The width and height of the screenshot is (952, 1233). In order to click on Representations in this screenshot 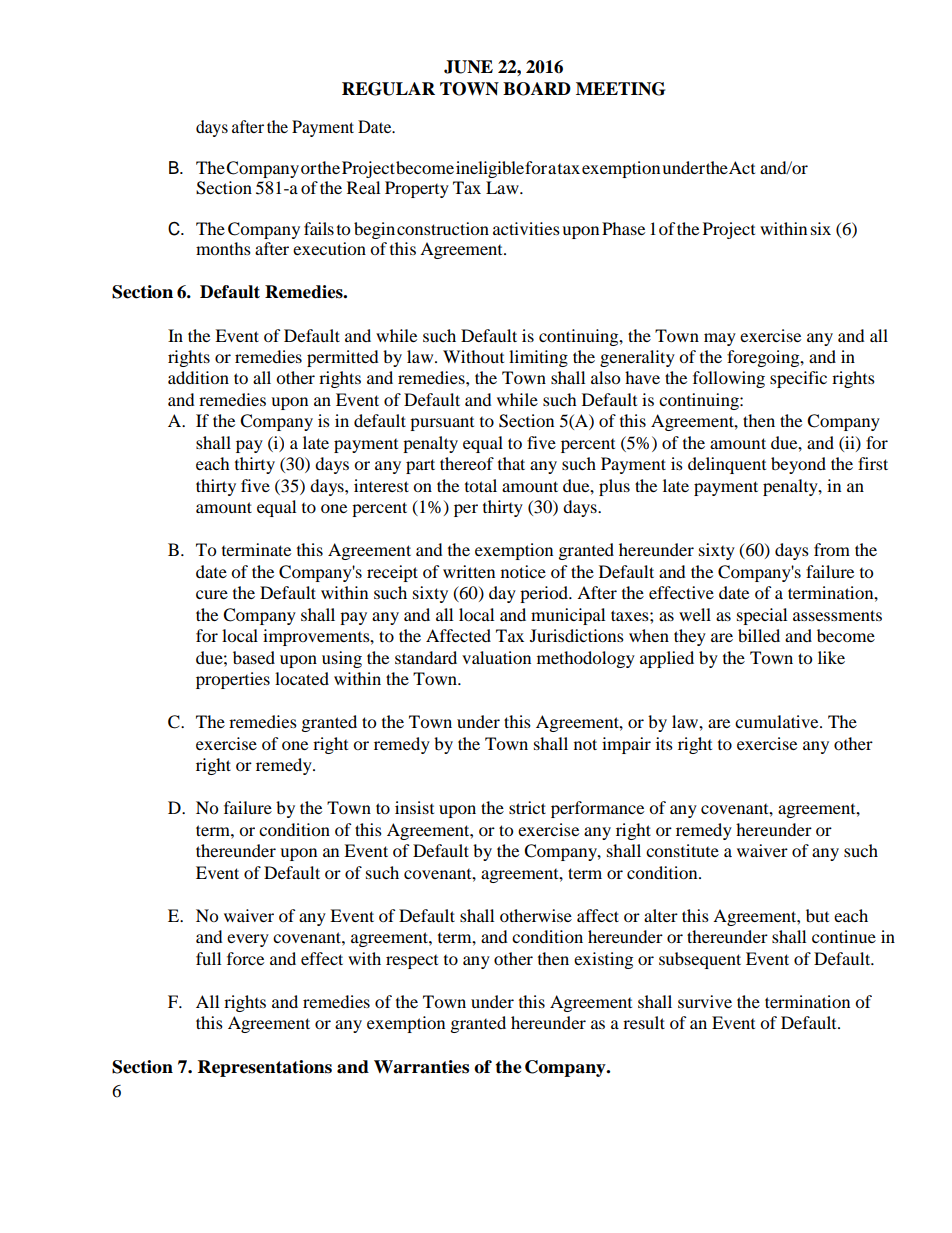, I will do `click(265, 1068)`.
